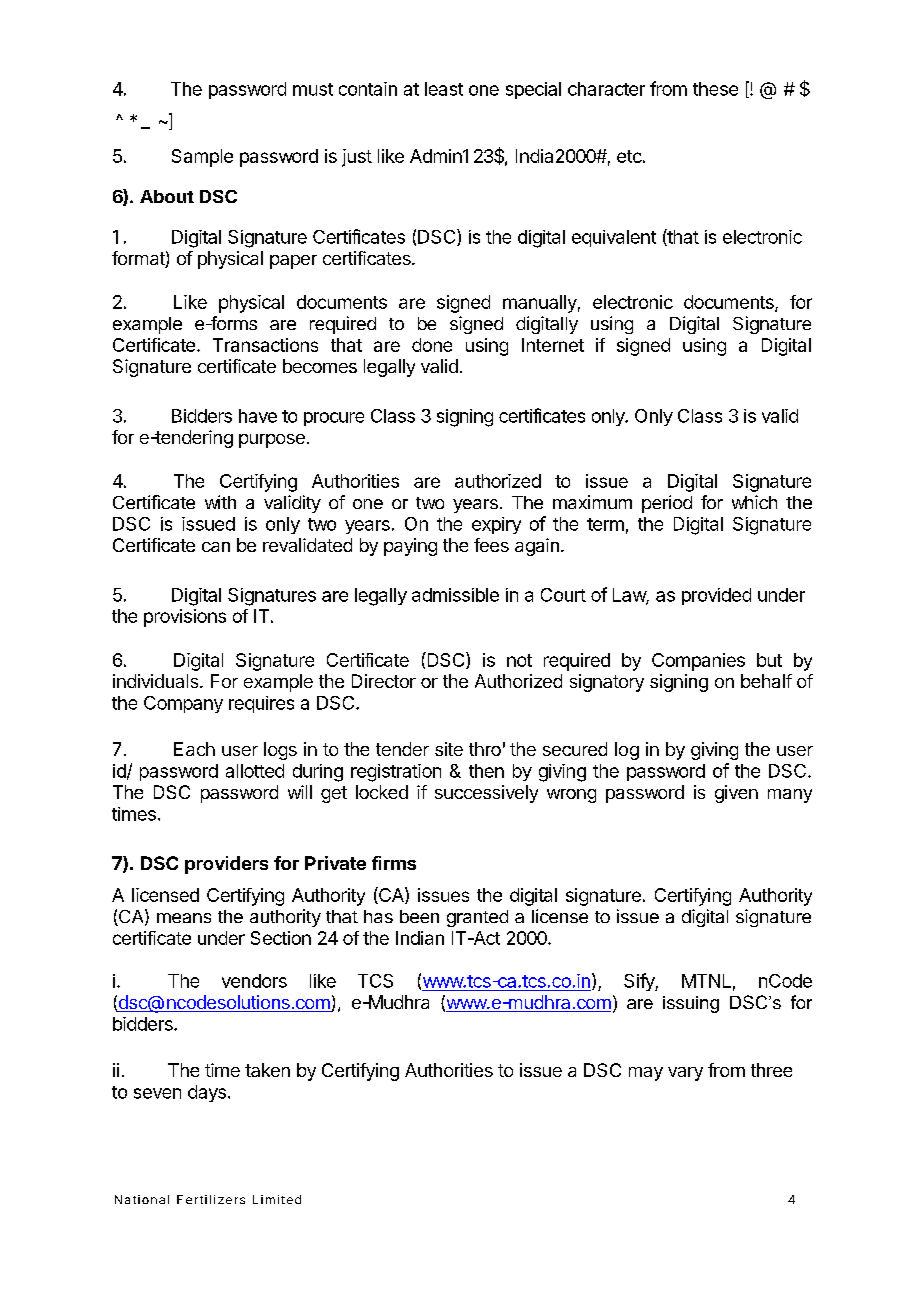  I want to click on providers, so click(226, 865).
